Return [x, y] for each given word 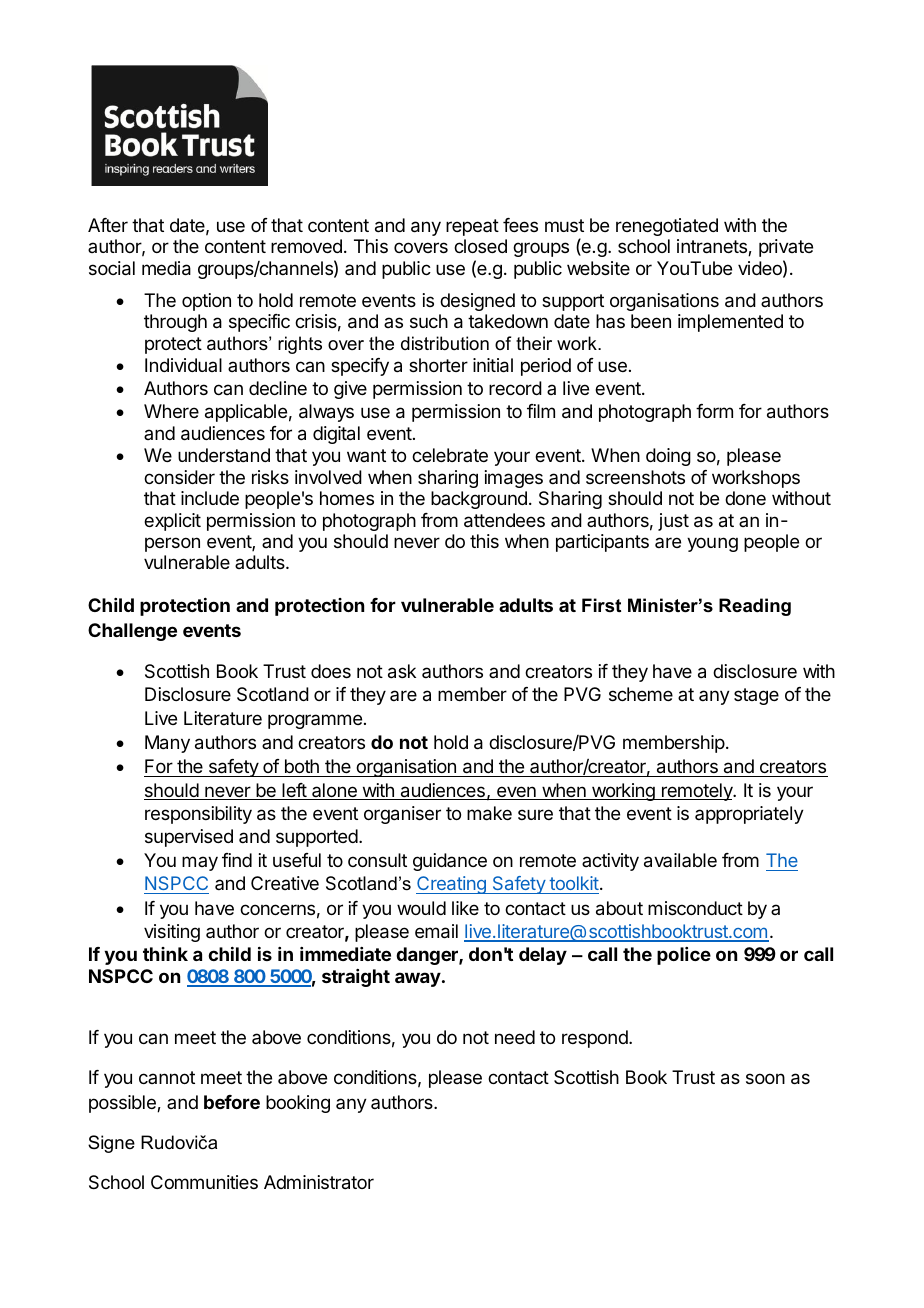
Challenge [132, 632]
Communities [204, 1182]
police [684, 956]
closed [480, 246]
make [489, 813]
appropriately [749, 815]
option [206, 302]
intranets [713, 247]
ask [402, 671]
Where [171, 411]
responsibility [198, 815]
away [418, 979]
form [714, 411]
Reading [755, 607]
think [165, 954]
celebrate [450, 455]
